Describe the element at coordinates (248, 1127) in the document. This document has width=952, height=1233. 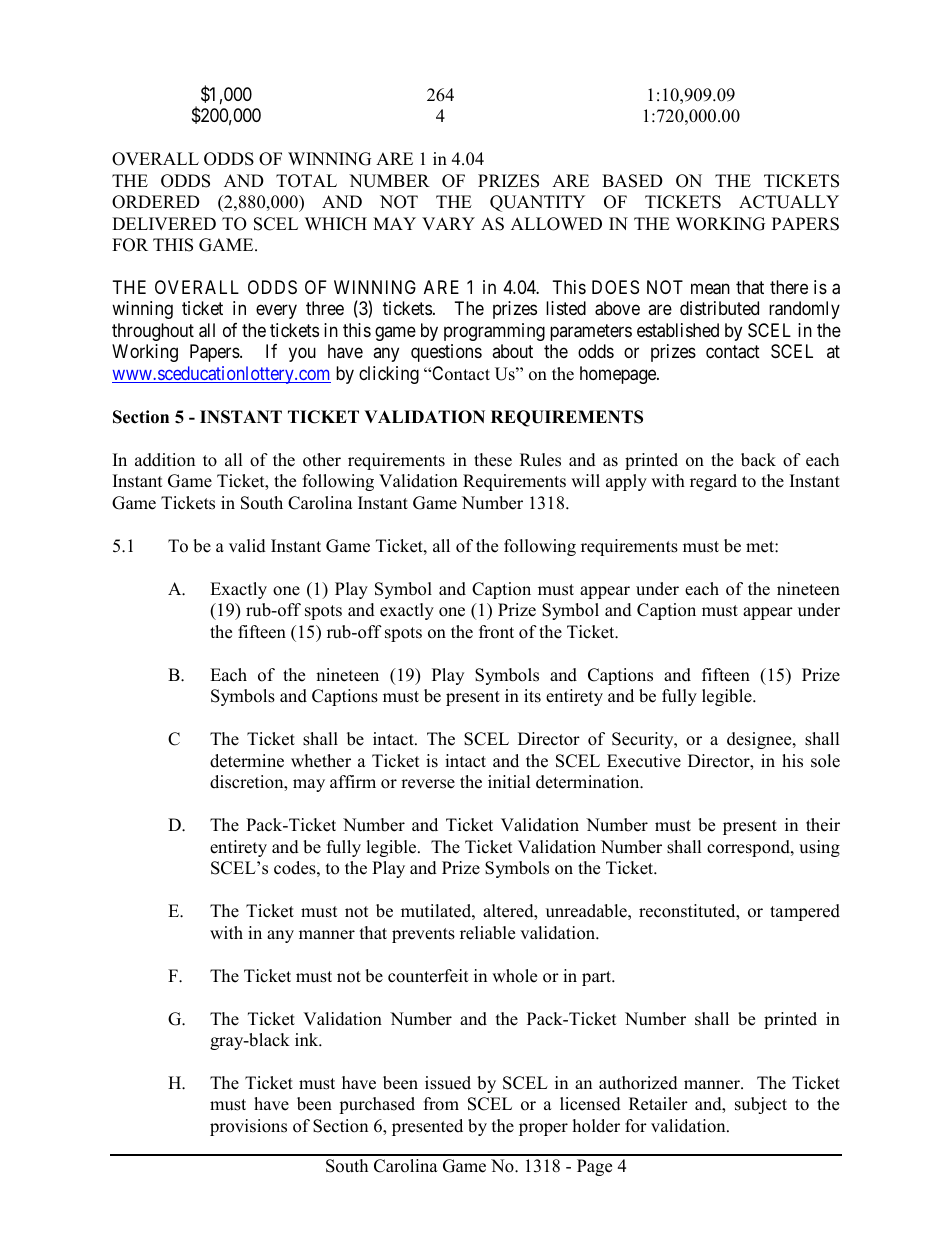
I see `provisions` at that location.
